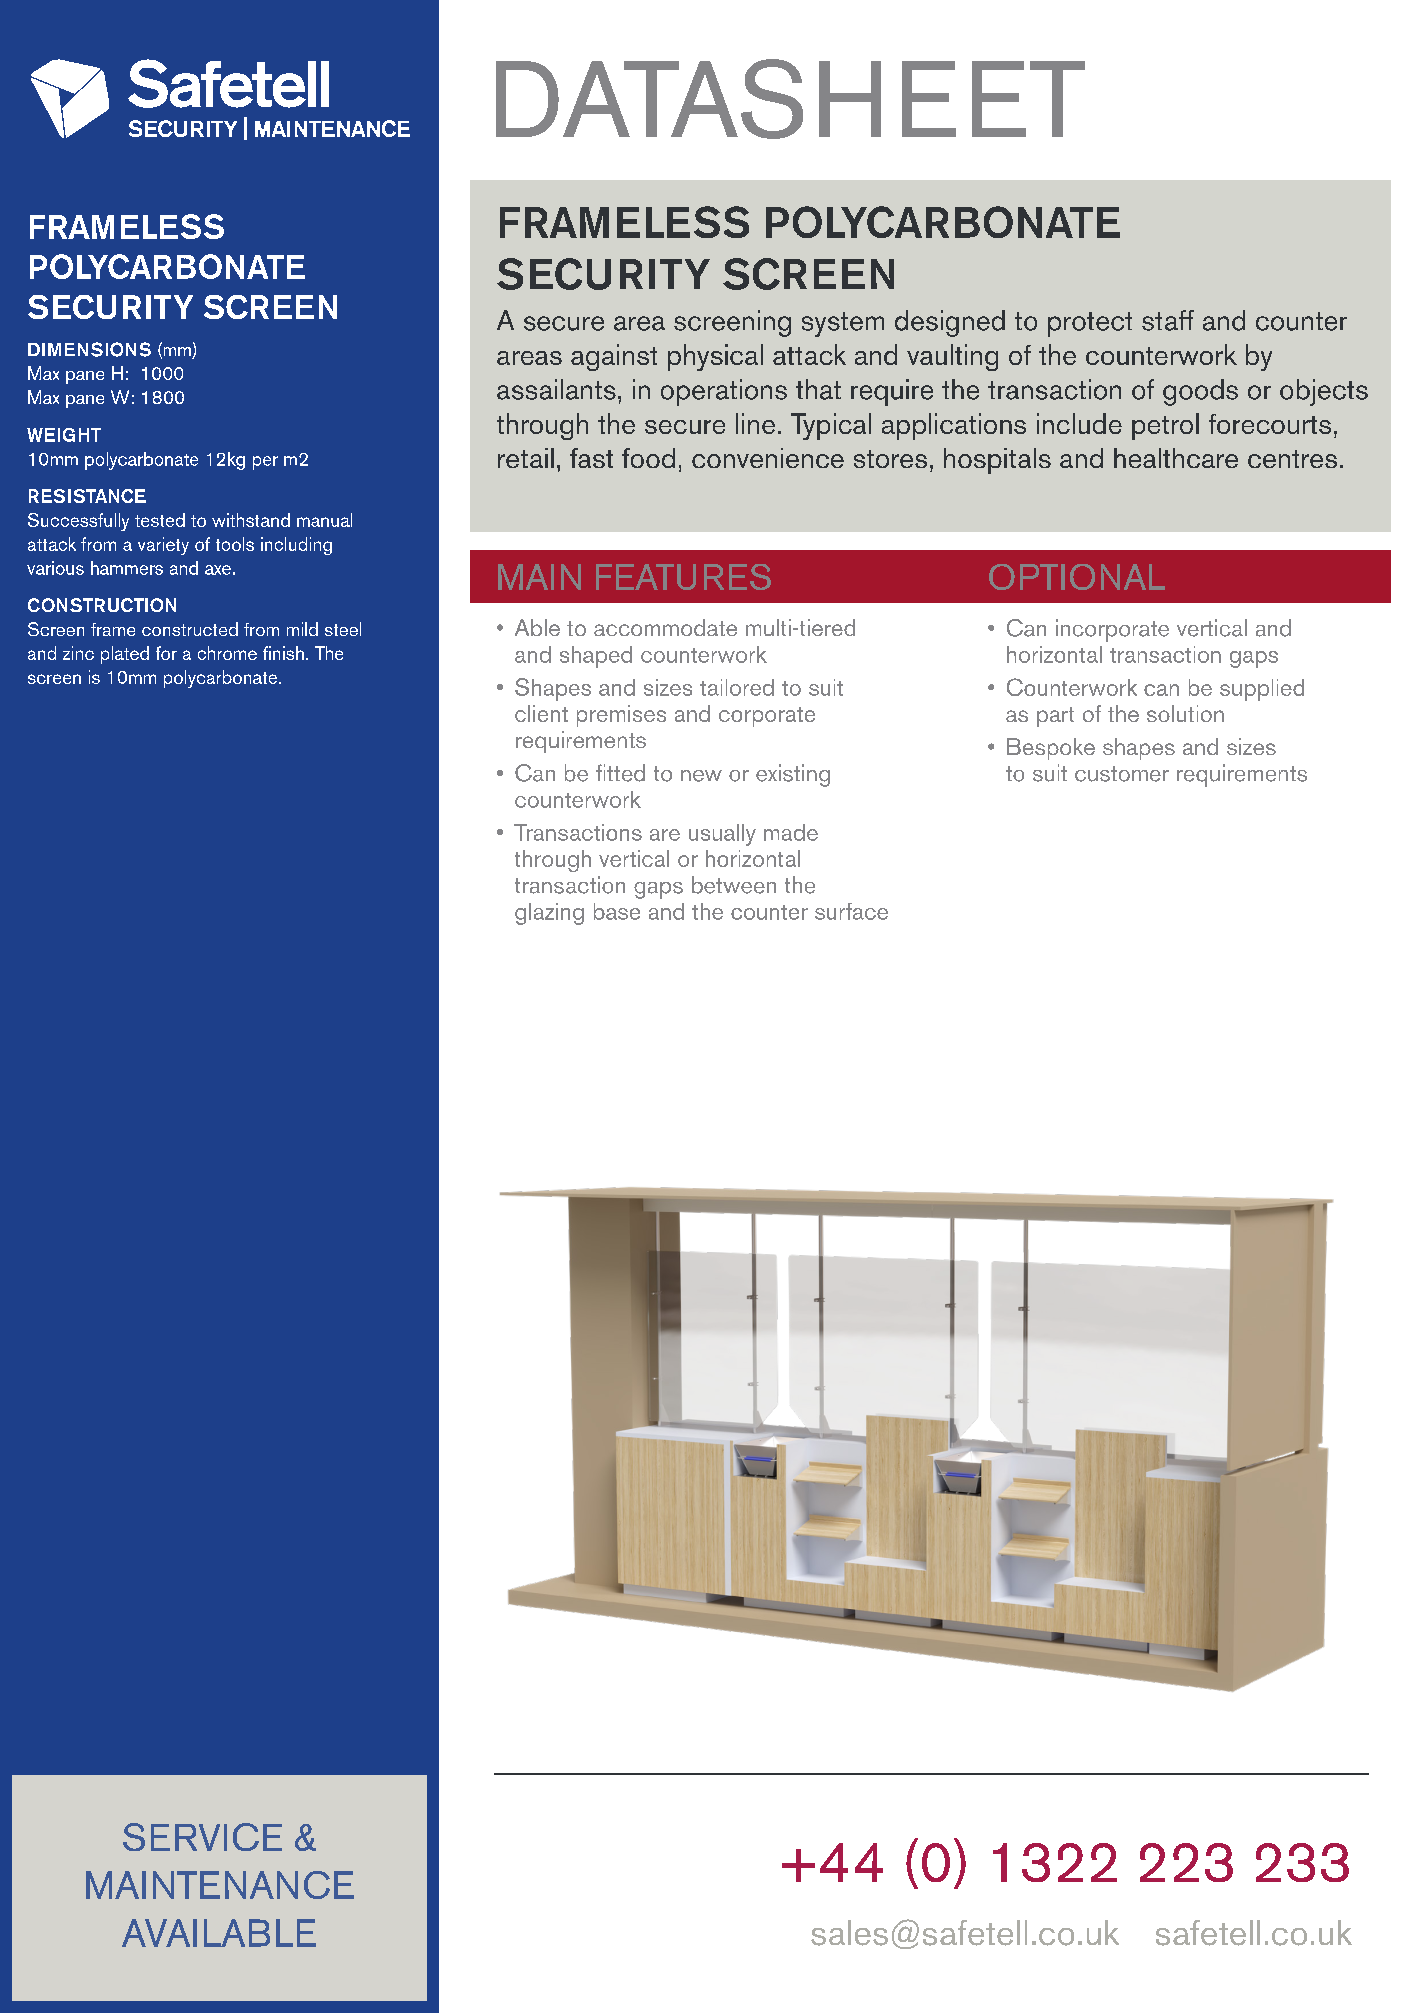 The width and height of the image is (1423, 2013). Describe the element at coordinates (1122, 774) in the image. I see `customer` at that location.
